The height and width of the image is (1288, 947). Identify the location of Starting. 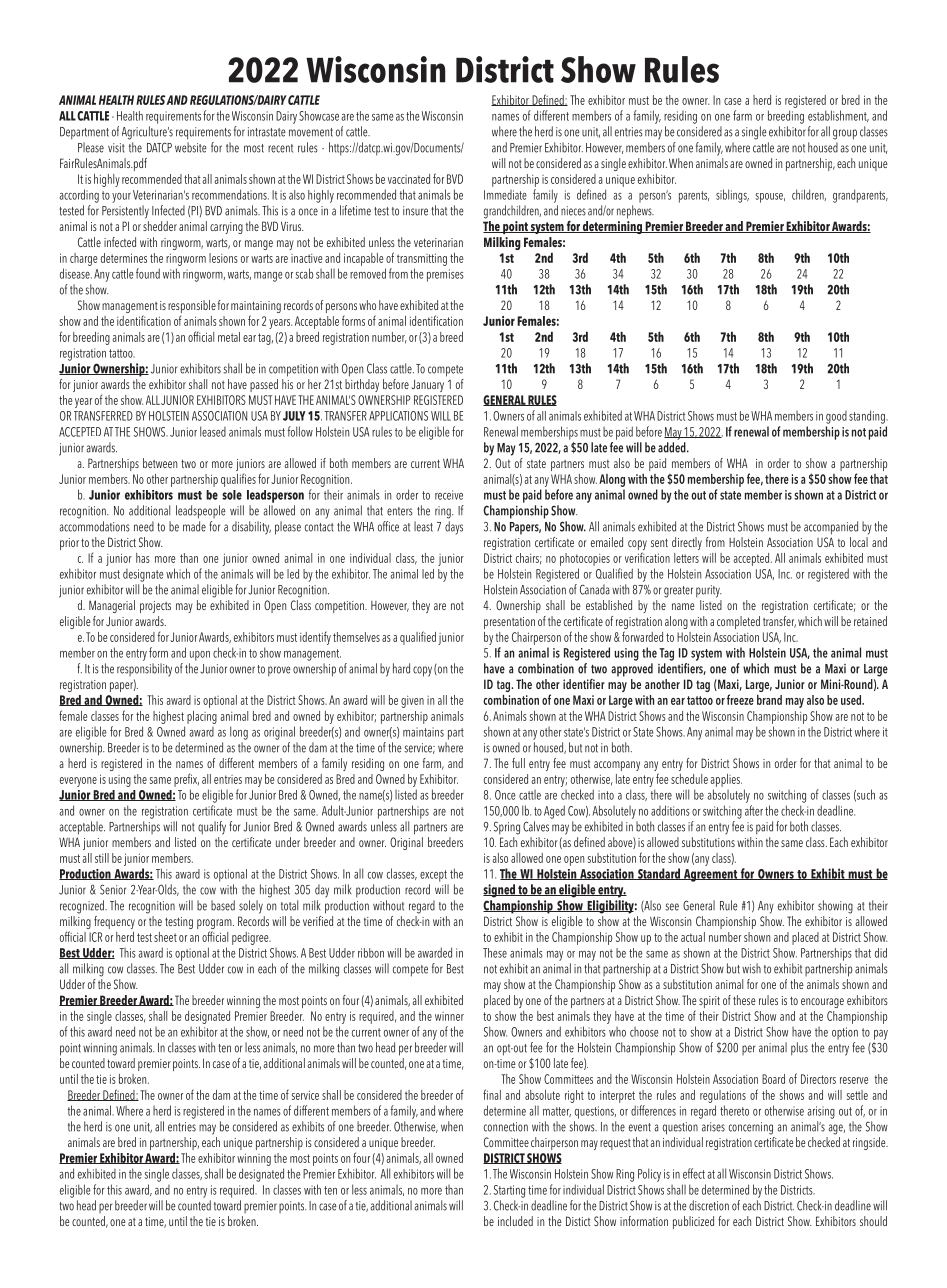
(509, 1191).
